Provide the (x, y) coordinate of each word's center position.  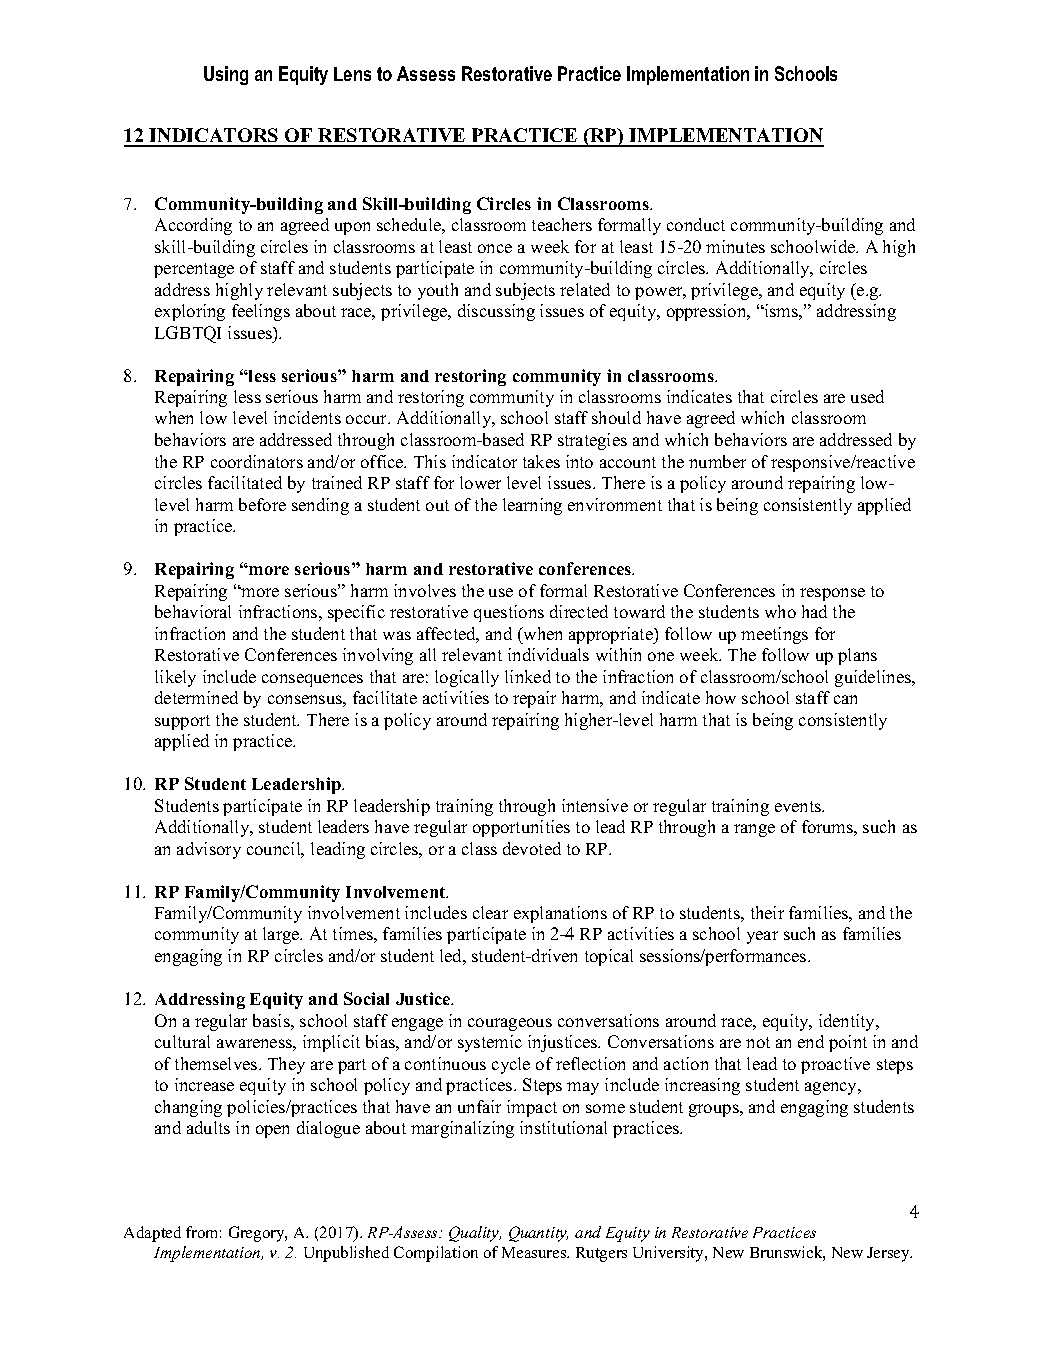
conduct (696, 224)
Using (226, 75)
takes (541, 461)
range (754, 830)
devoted (532, 848)
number (717, 461)
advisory (209, 850)
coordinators (257, 461)
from (203, 1232)
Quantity (538, 1234)
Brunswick (787, 1253)
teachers (562, 224)
